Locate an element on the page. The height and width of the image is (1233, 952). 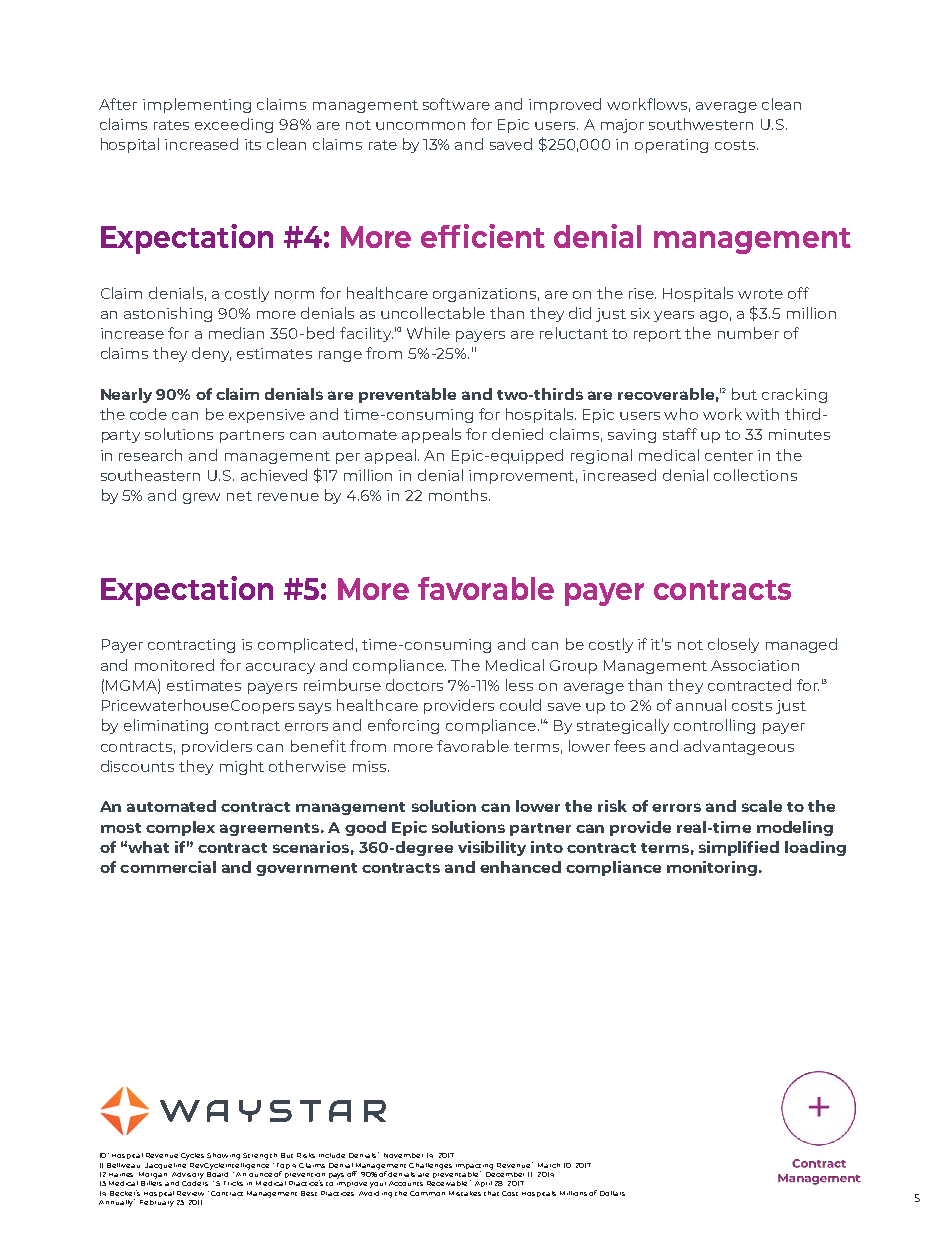
monitored is located at coordinates (174, 665).
